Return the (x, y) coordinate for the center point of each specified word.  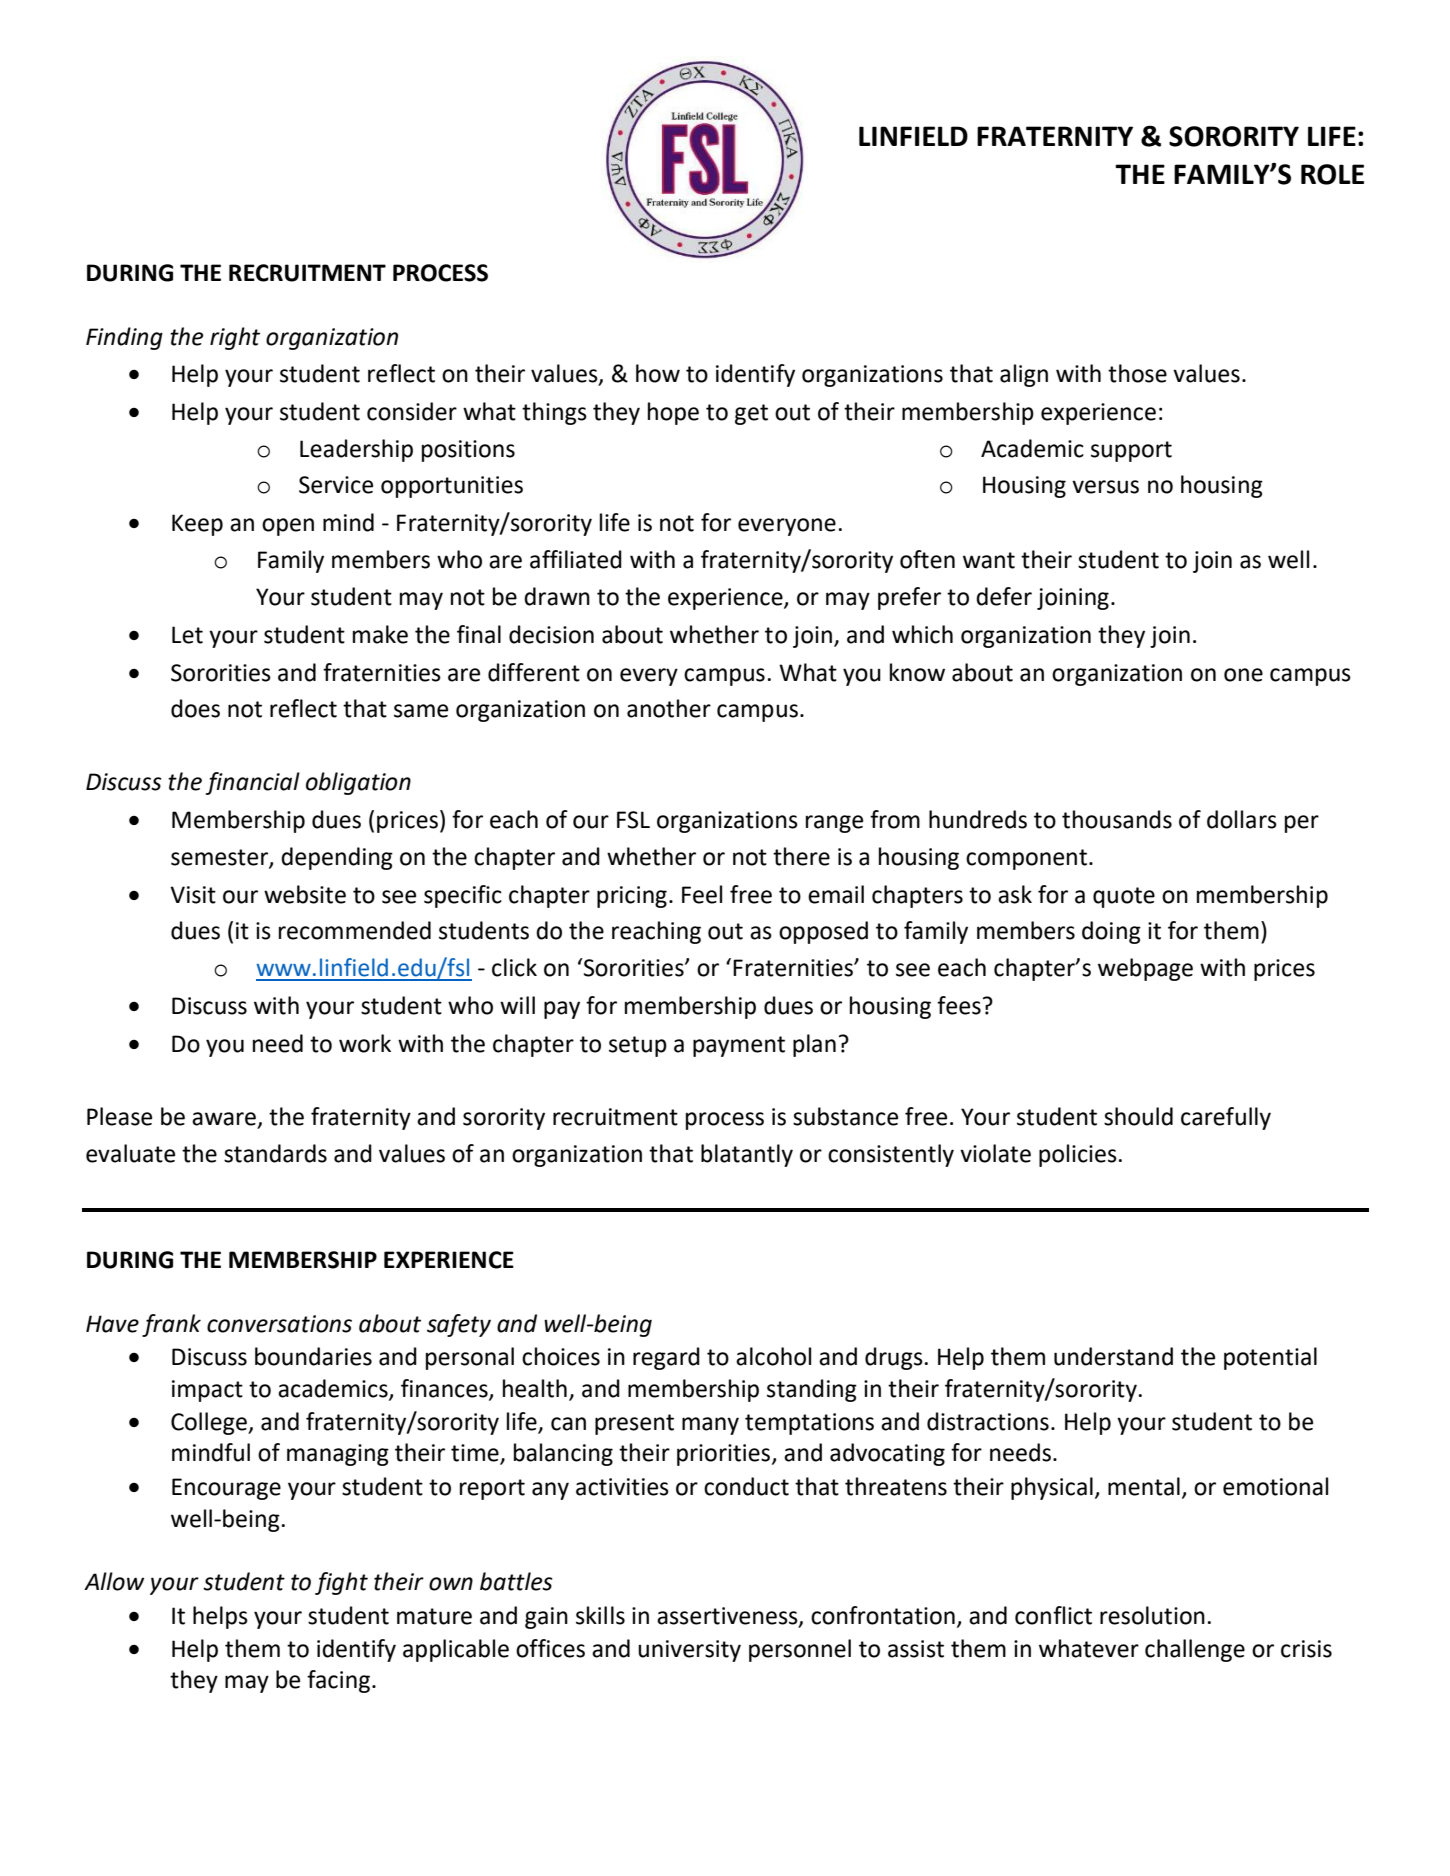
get (751, 414)
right (235, 338)
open (288, 527)
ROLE (1332, 174)
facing (338, 1681)
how (658, 373)
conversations (279, 1324)
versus (1105, 487)
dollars (1242, 819)
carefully (1226, 1118)
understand (1113, 1356)
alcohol (773, 1356)
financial (253, 783)
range (834, 824)
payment (739, 1046)
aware (224, 1119)
